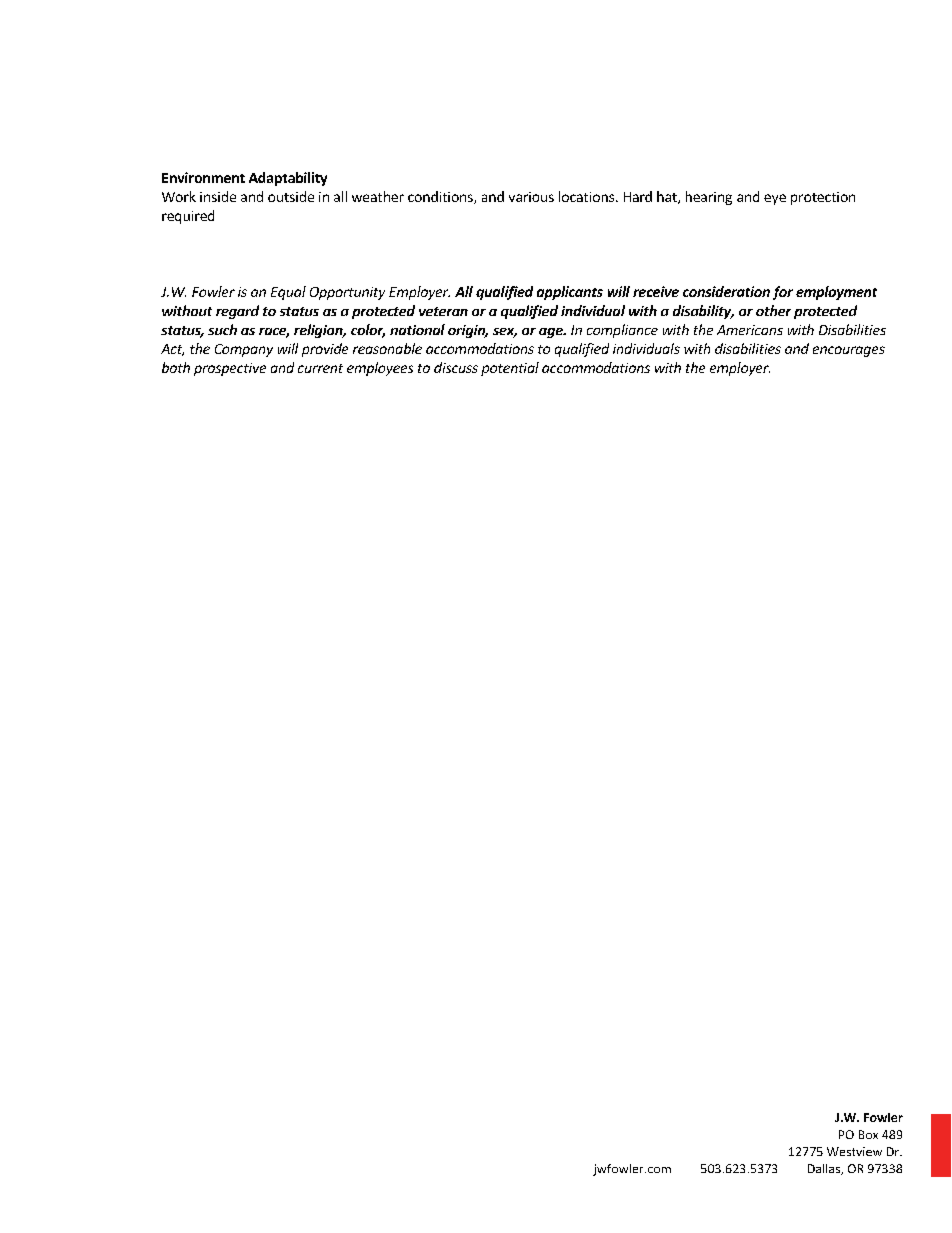 The image size is (952, 1233). I want to click on current, so click(320, 368).
